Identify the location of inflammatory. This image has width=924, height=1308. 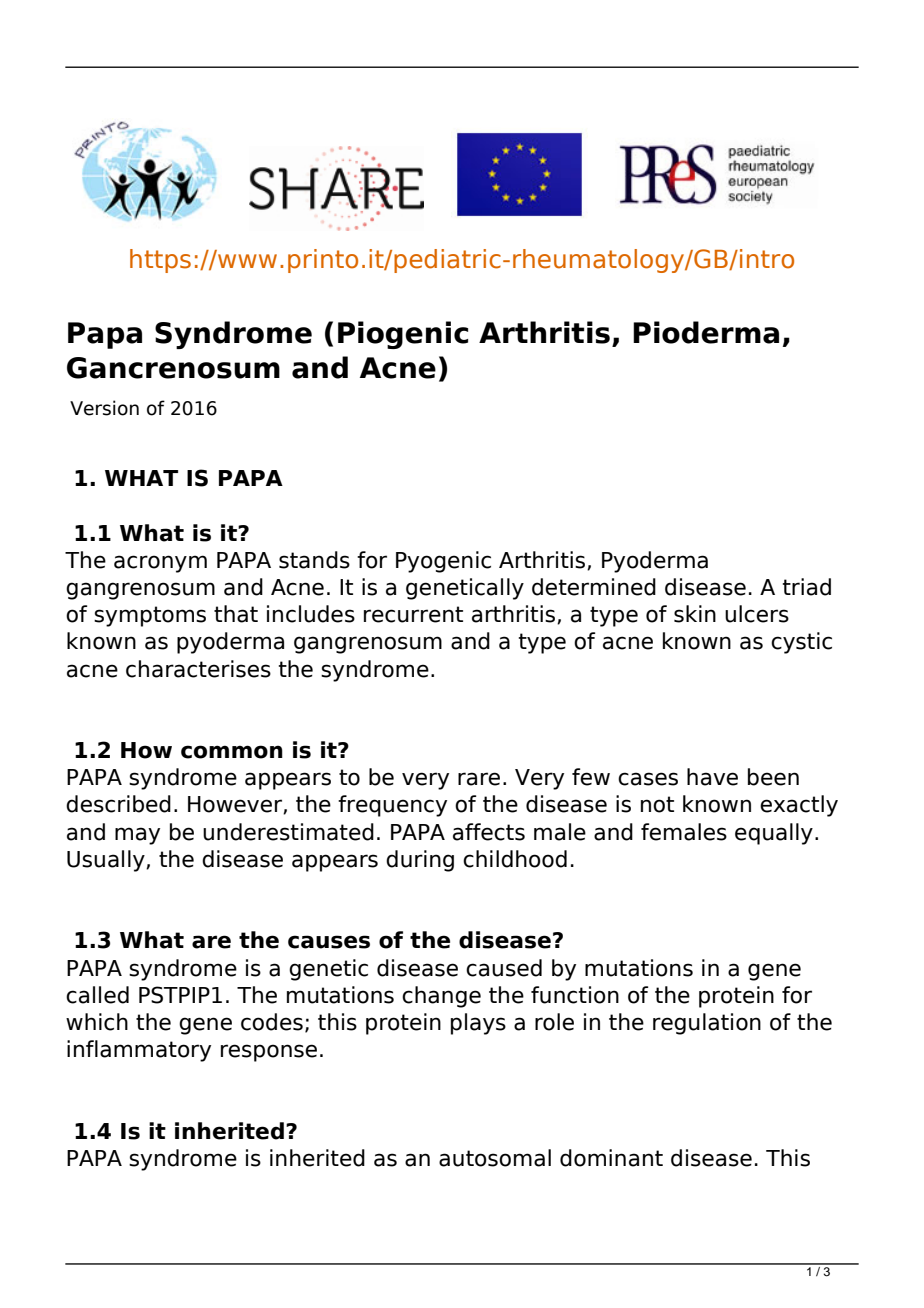
(139, 1051).
